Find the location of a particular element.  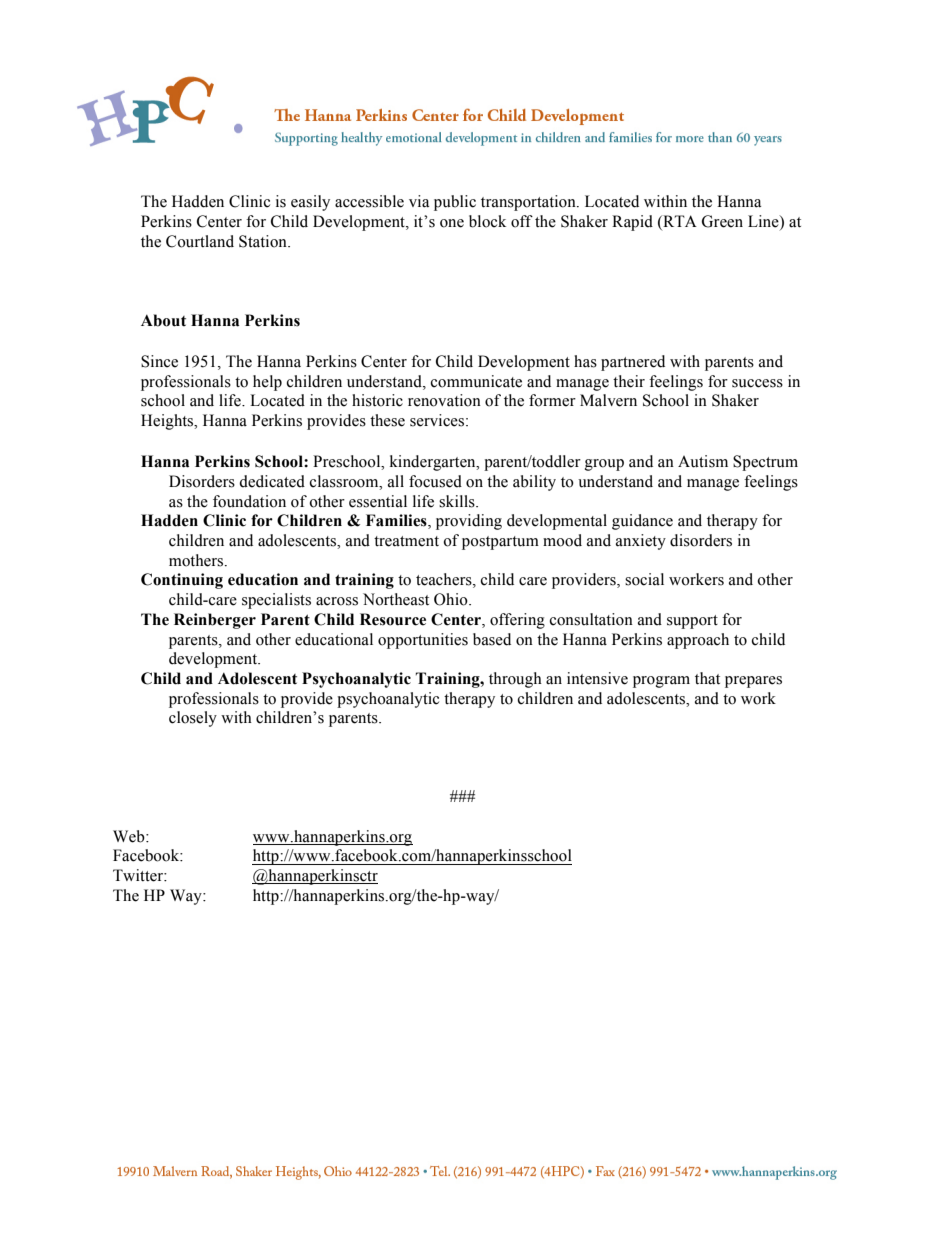

one is located at coordinates (452, 223).
